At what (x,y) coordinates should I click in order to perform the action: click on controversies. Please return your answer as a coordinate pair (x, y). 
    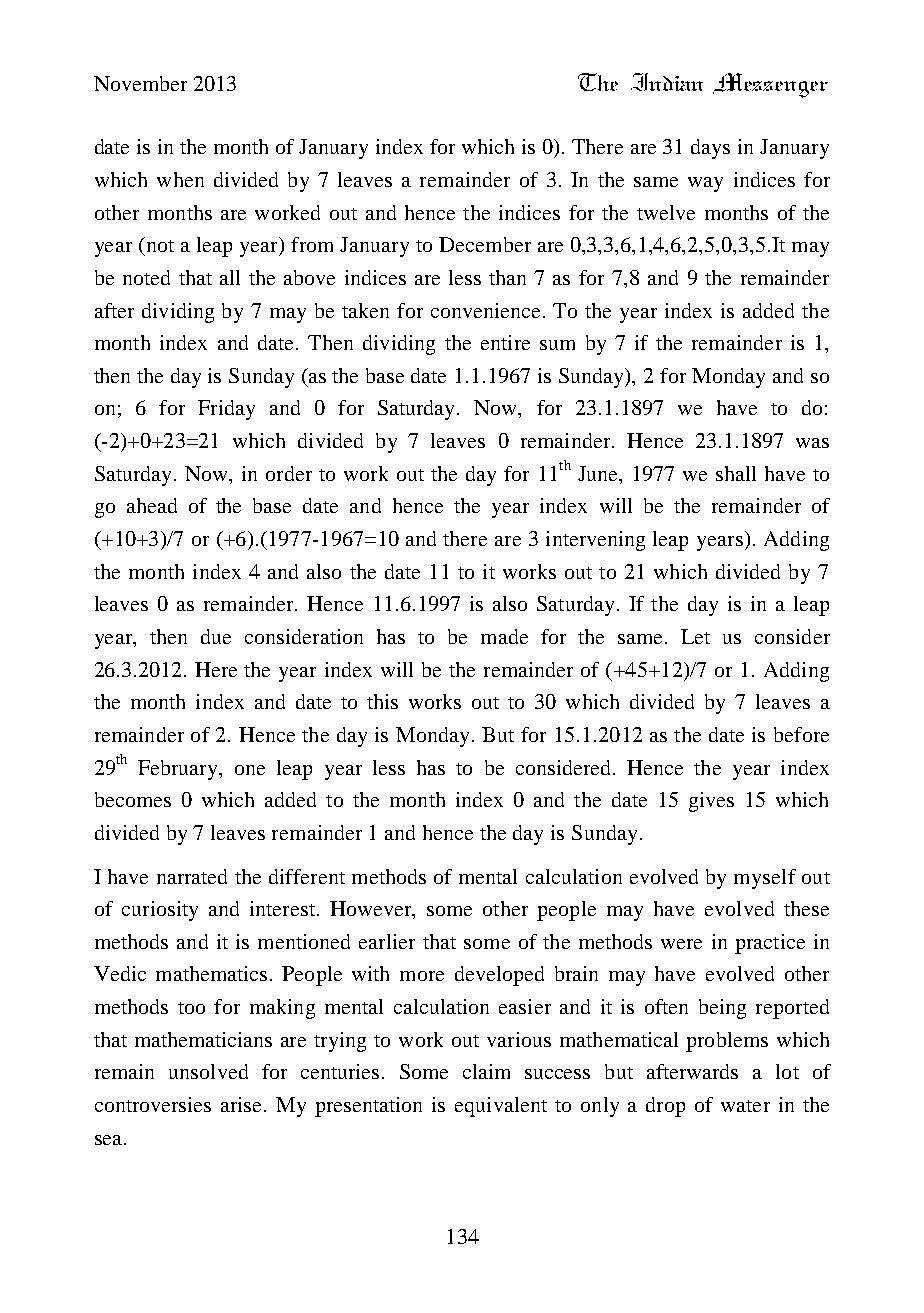
    Looking at the image, I should click on (153, 1104).
